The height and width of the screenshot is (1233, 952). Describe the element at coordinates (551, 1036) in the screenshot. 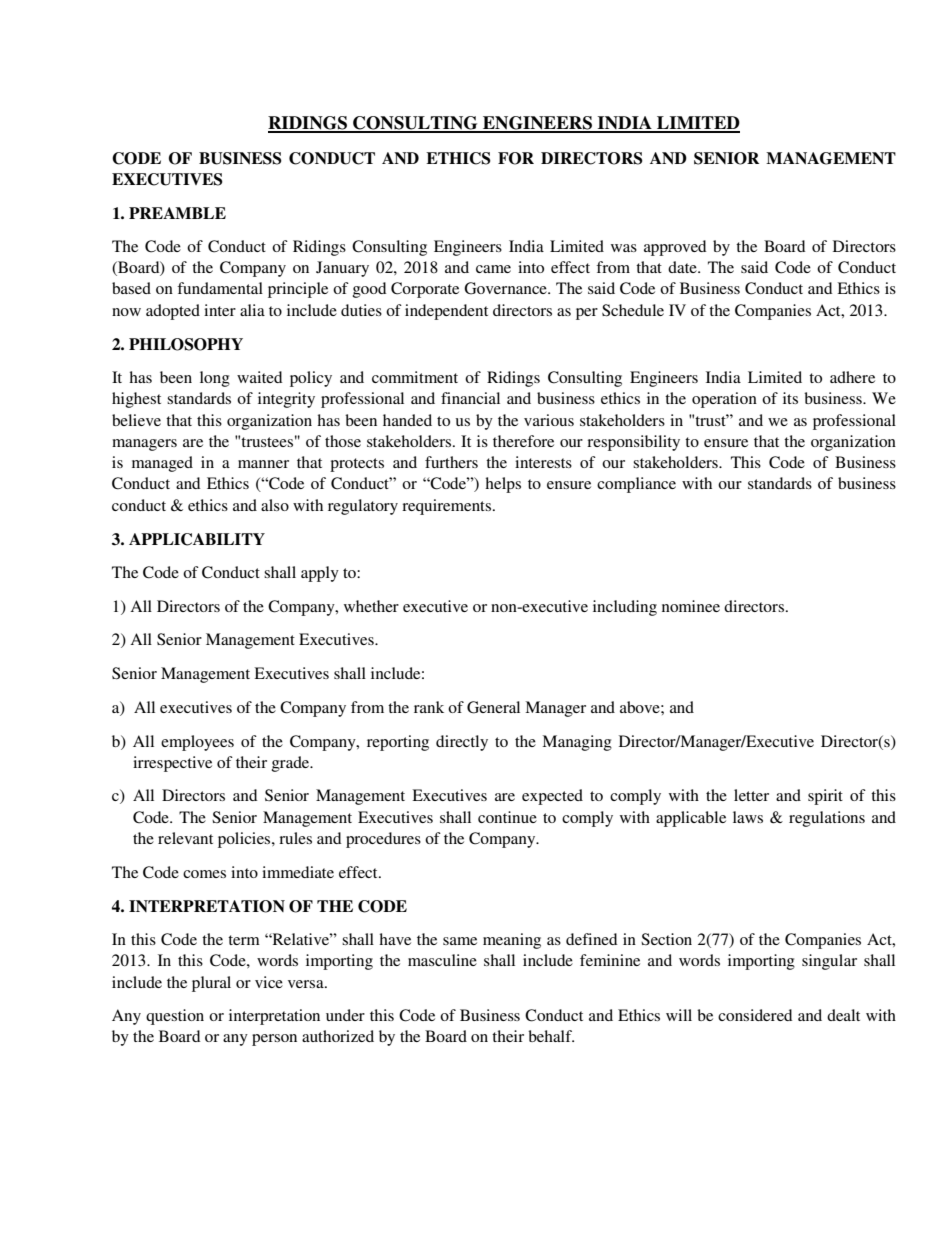

I see `behalf` at that location.
